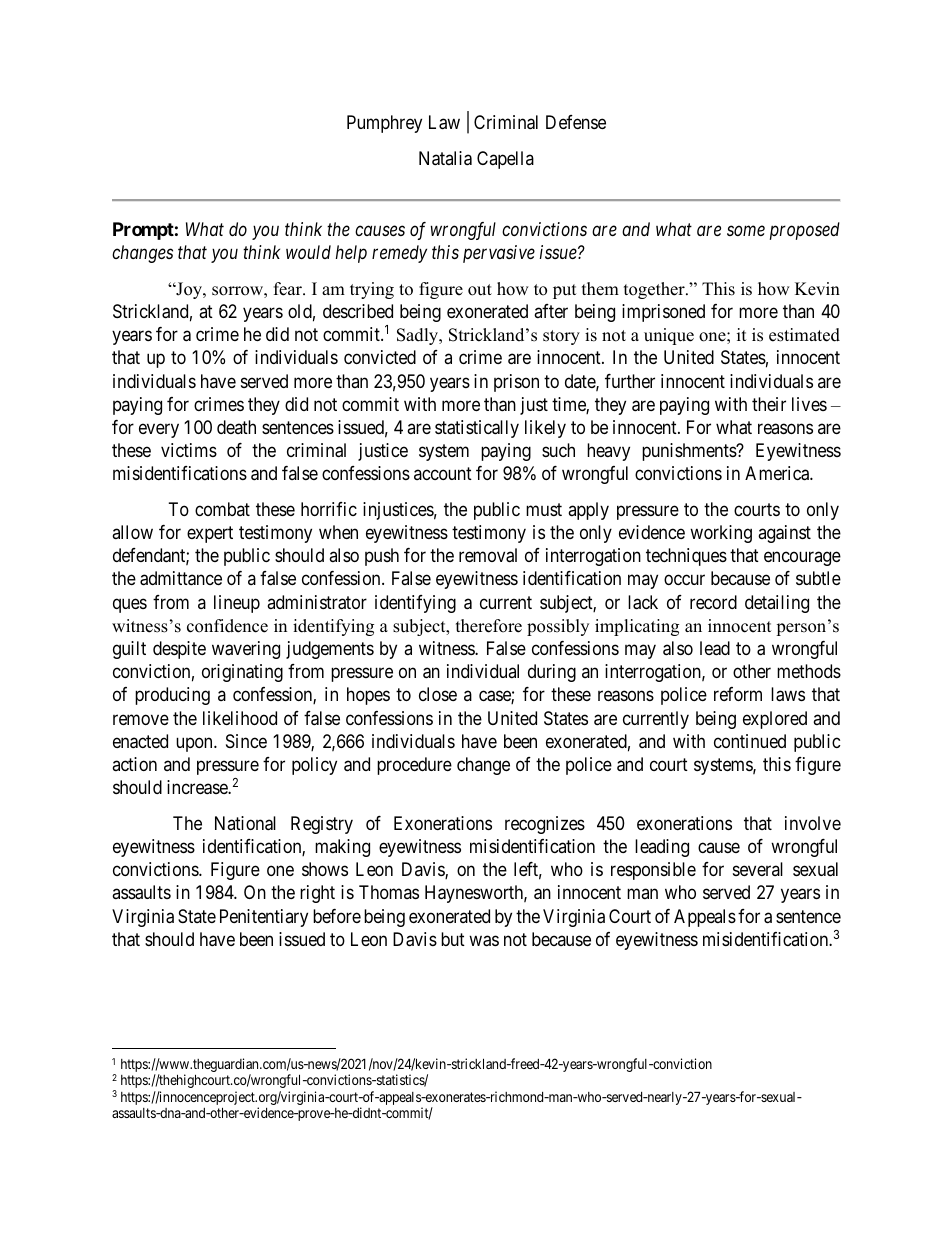 This screenshot has width=952, height=1233. Describe the element at coordinates (264, 918) in the screenshot. I see `Penitentiary` at that location.
